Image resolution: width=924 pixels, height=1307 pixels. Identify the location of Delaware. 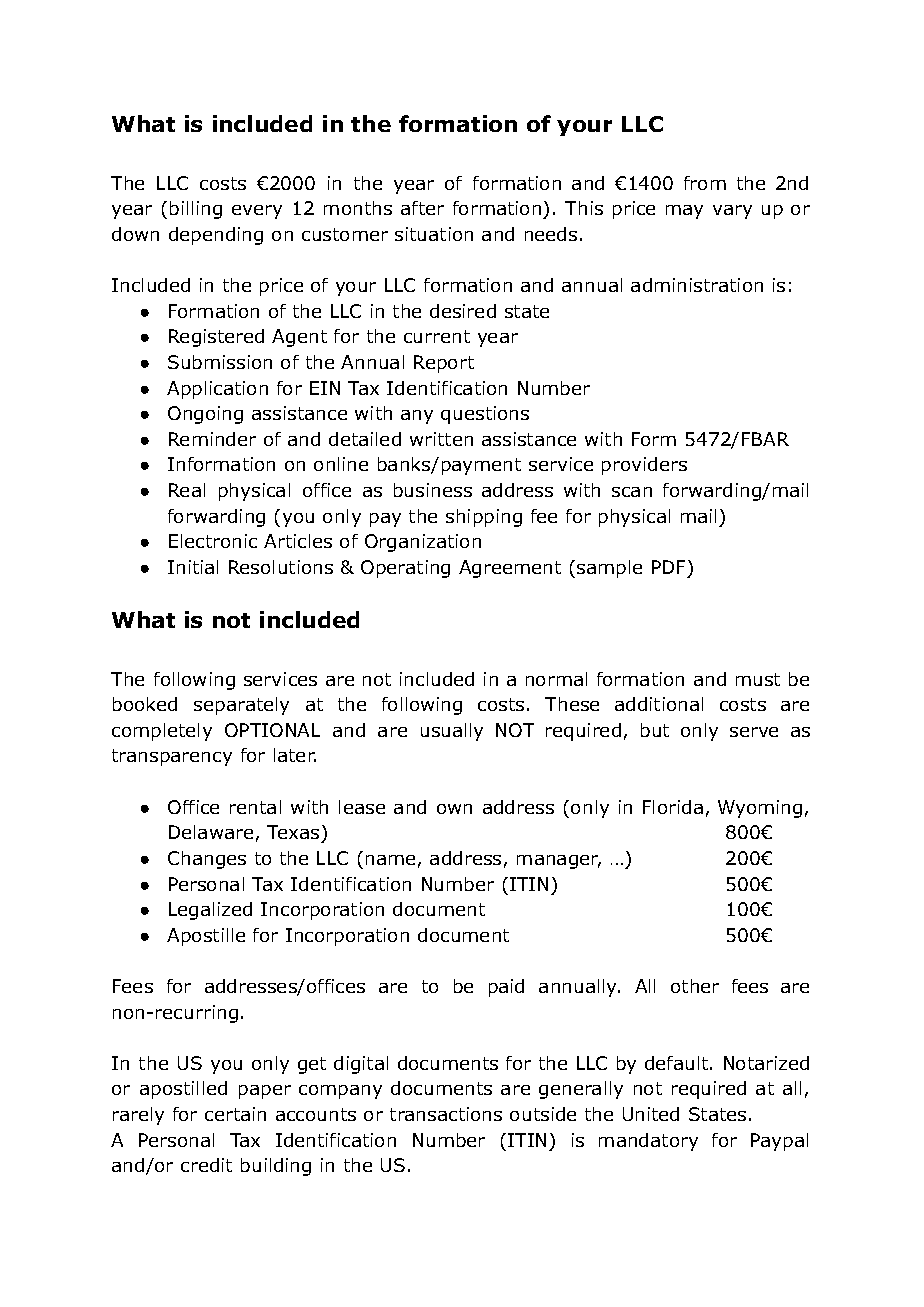
(211, 832).
